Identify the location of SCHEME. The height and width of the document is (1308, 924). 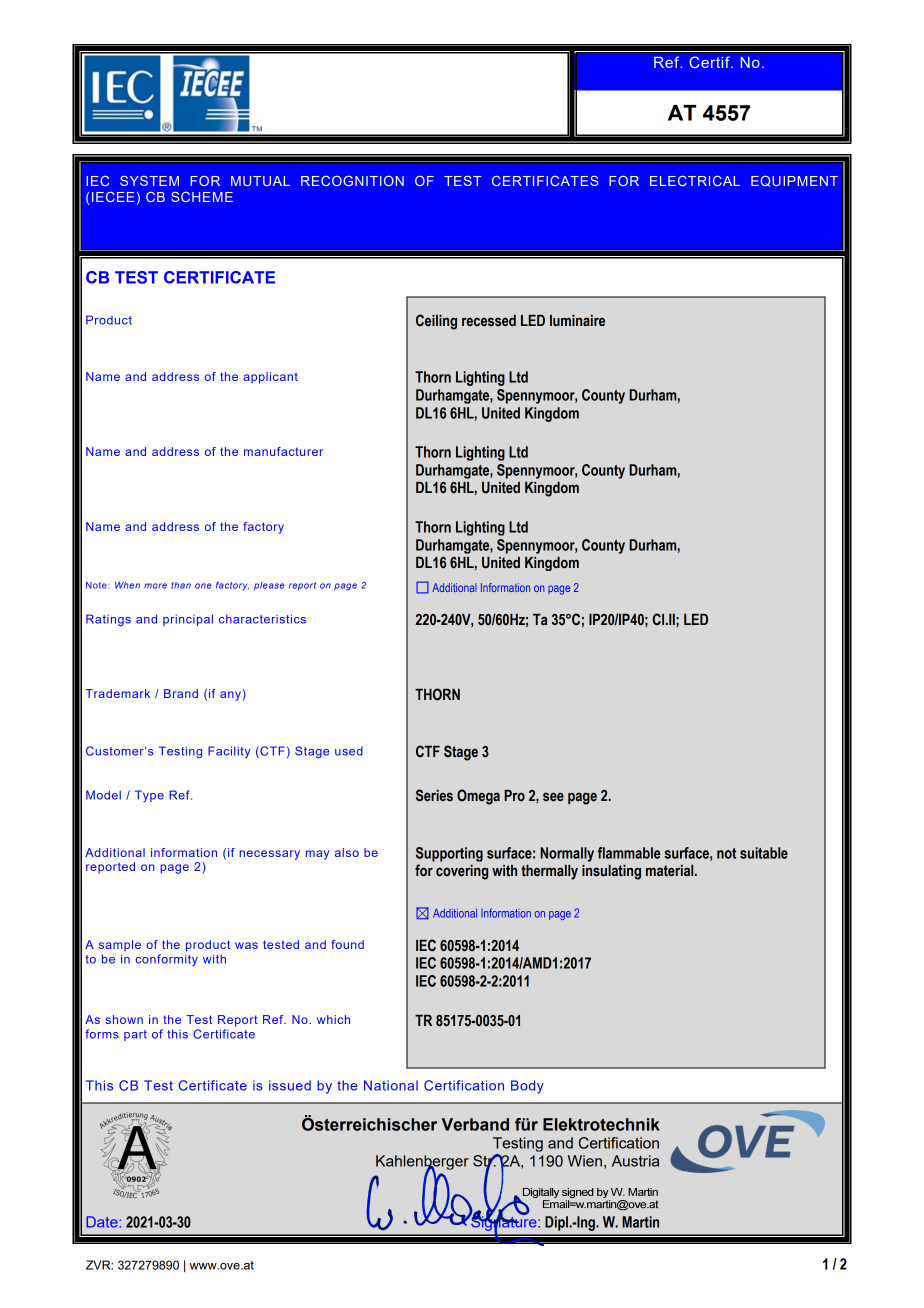
(202, 197).
